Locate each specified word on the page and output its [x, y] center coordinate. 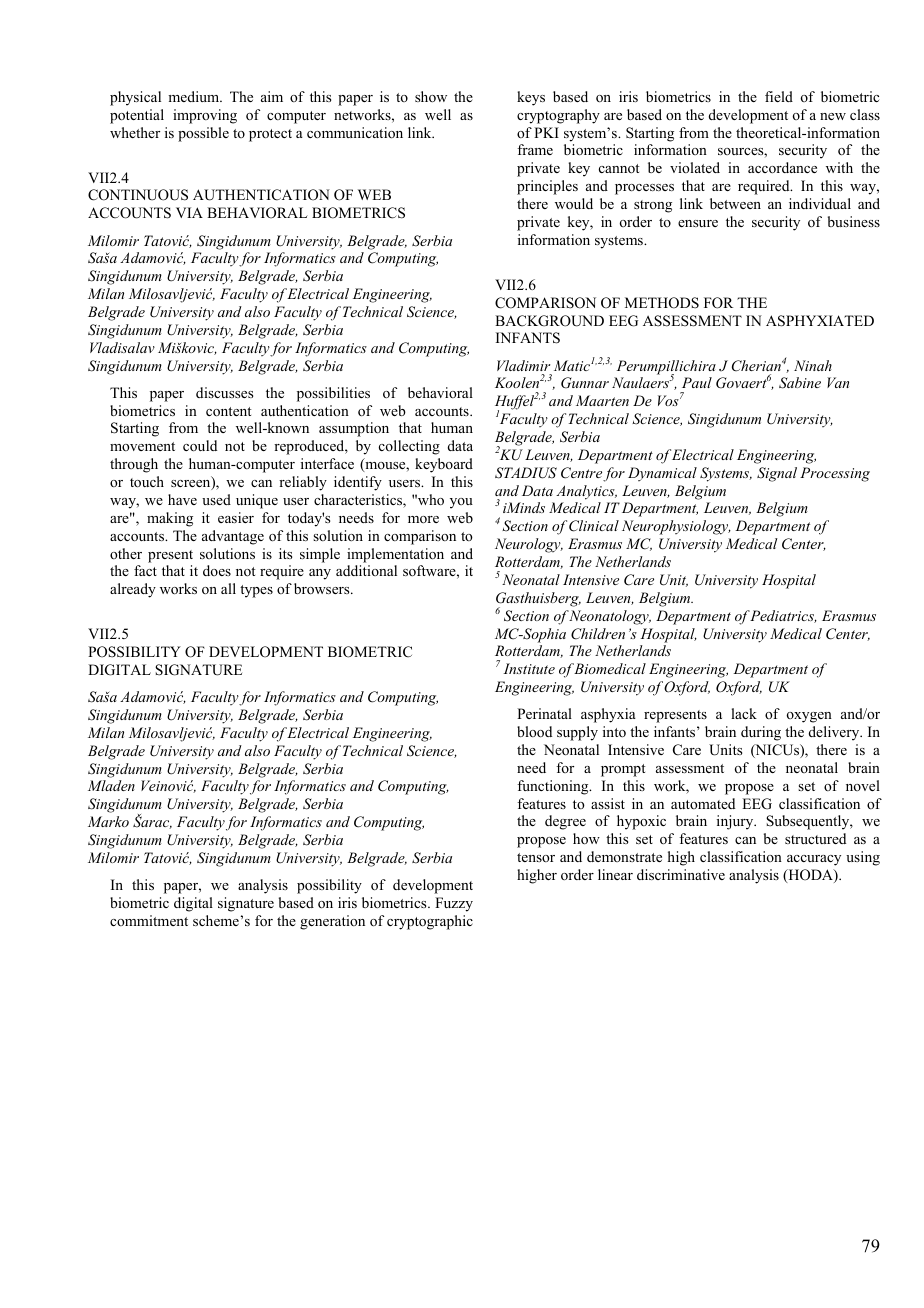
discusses [224, 392]
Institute [529, 668]
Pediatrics [783, 616]
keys [531, 98]
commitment [149, 920]
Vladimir [523, 365]
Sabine [800, 383]
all [228, 588]
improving [205, 116]
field [779, 96]
